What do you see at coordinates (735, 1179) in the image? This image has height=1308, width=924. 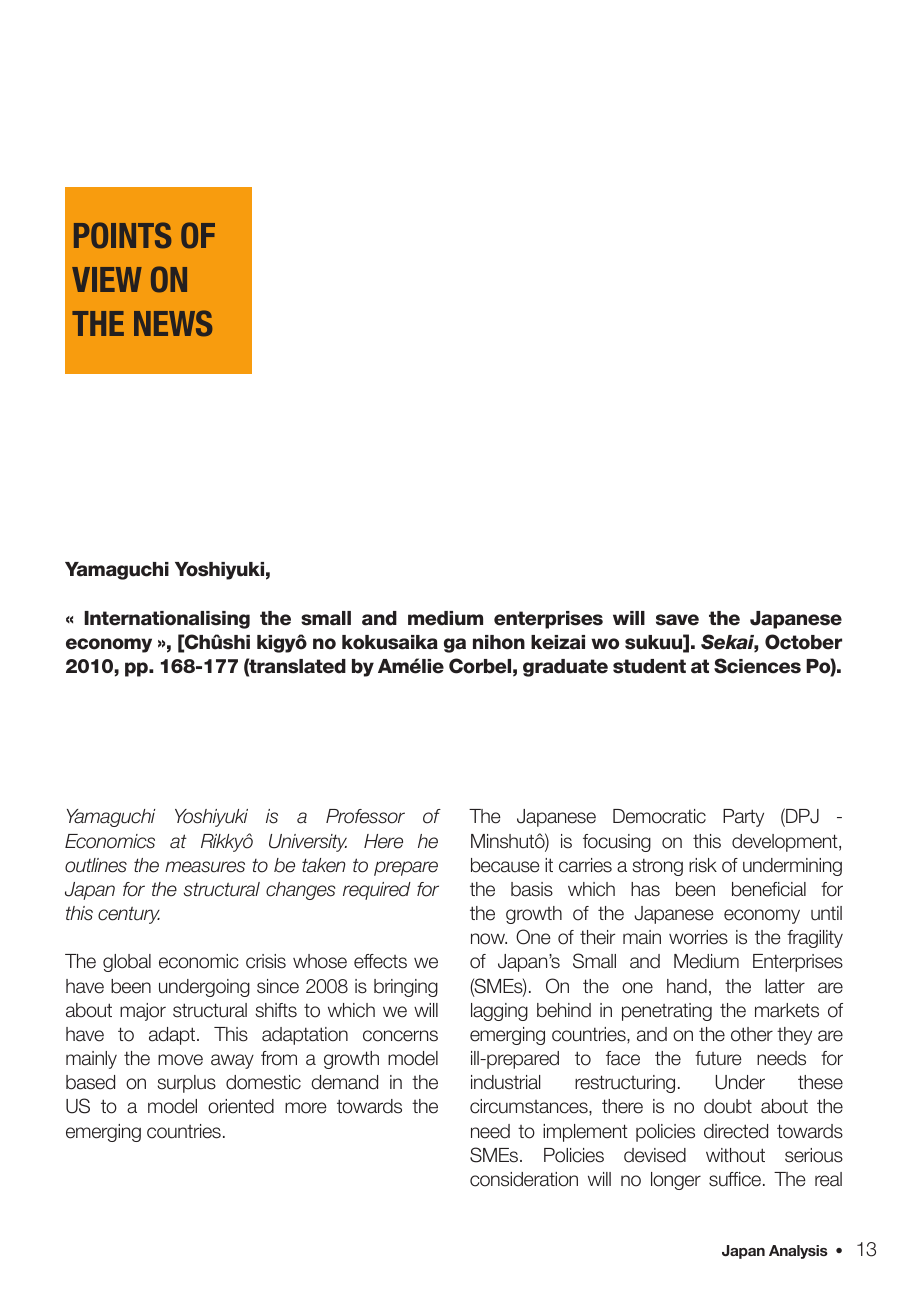 I see `suffice` at bounding box center [735, 1179].
